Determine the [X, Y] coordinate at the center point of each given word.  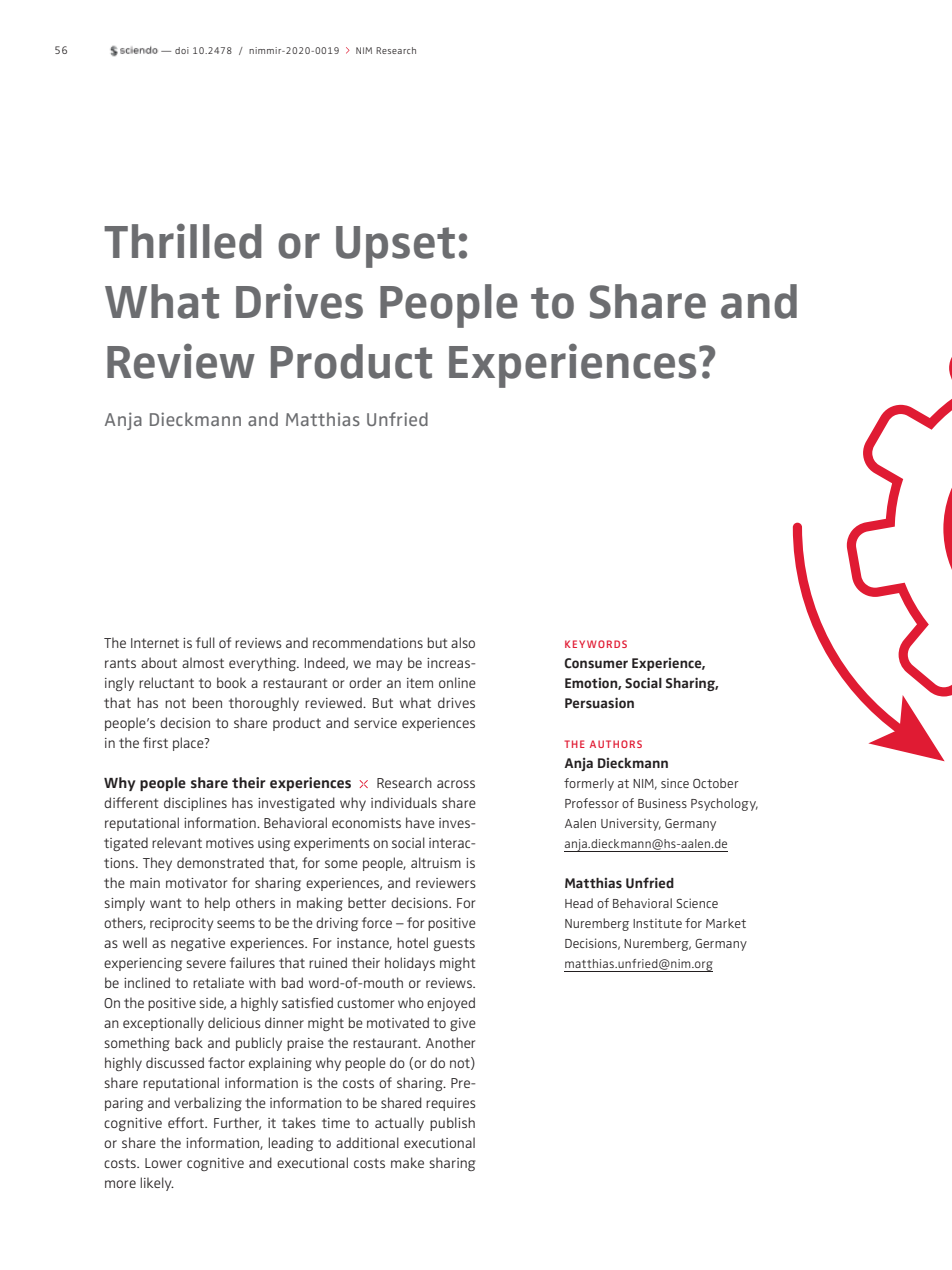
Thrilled [183, 241]
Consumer [596, 663]
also [463, 642]
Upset [395, 247]
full [205, 642]
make [407, 1162]
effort [187, 1122]
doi [182, 50]
